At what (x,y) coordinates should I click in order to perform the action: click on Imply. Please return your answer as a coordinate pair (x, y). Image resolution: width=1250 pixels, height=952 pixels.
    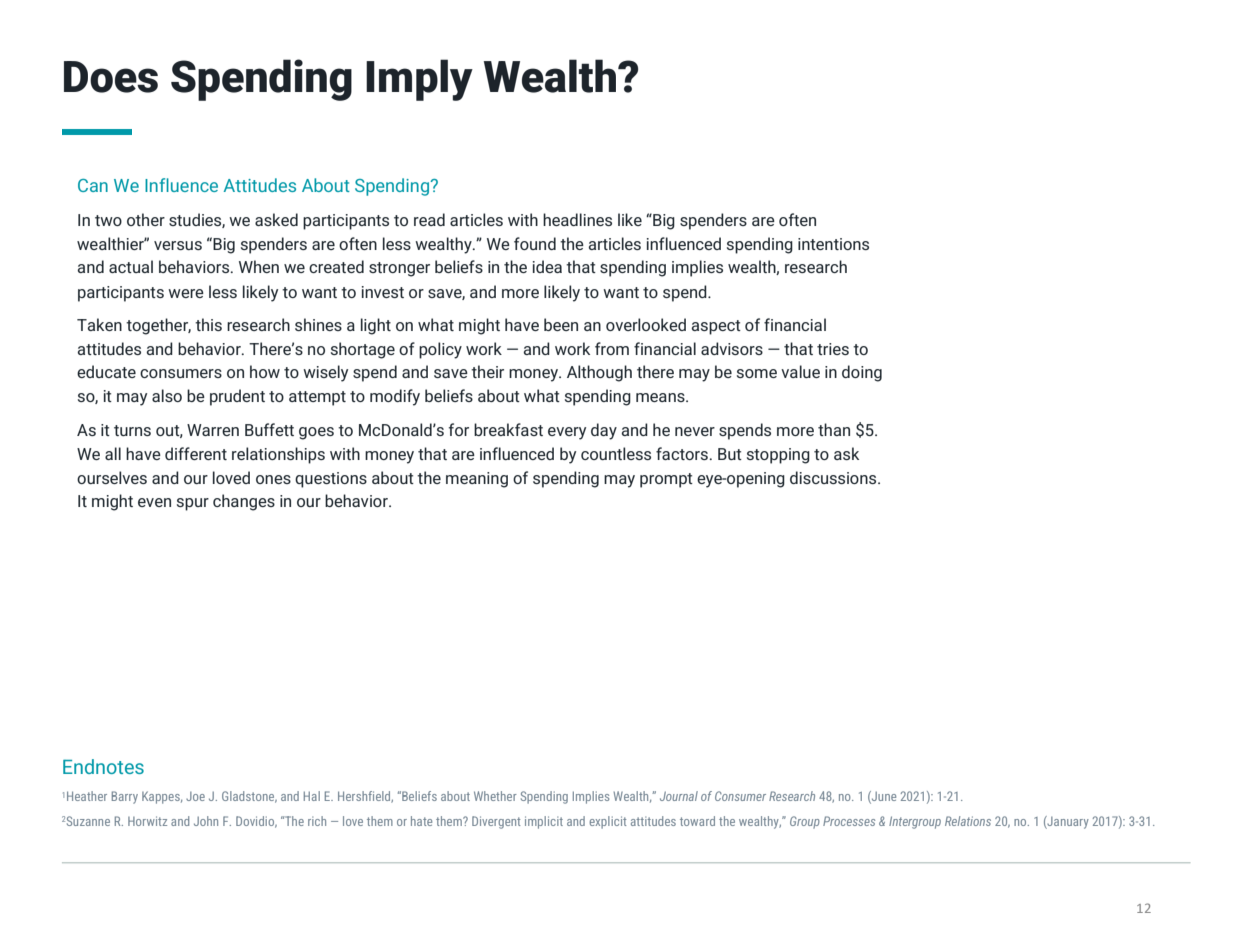
    Looking at the image, I should click on (419, 80).
